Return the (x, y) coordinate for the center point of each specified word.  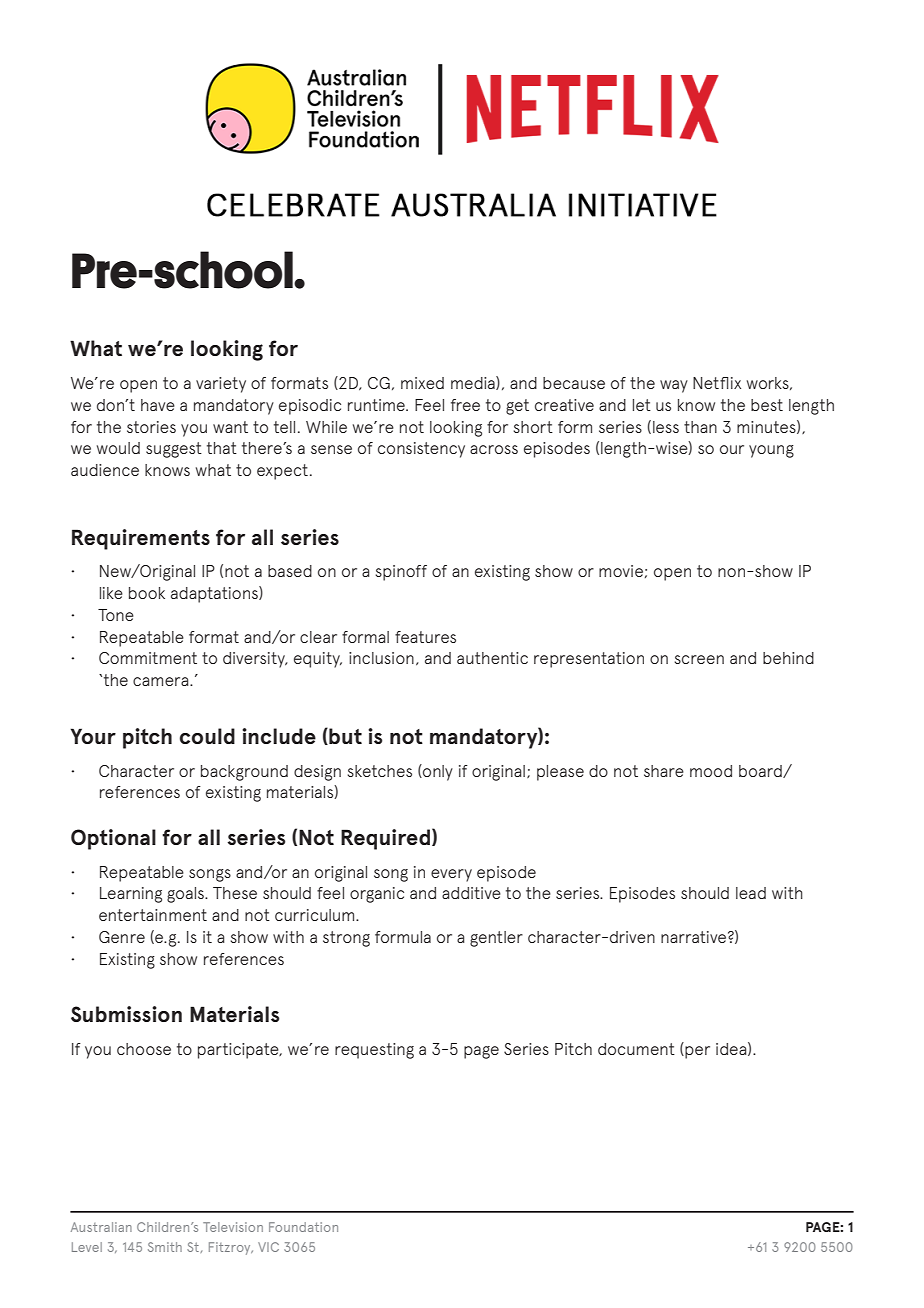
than (700, 427)
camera (162, 681)
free (465, 405)
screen (699, 659)
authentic (492, 658)
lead (751, 893)
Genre (122, 937)
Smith (165, 1247)
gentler (496, 939)
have (158, 405)
